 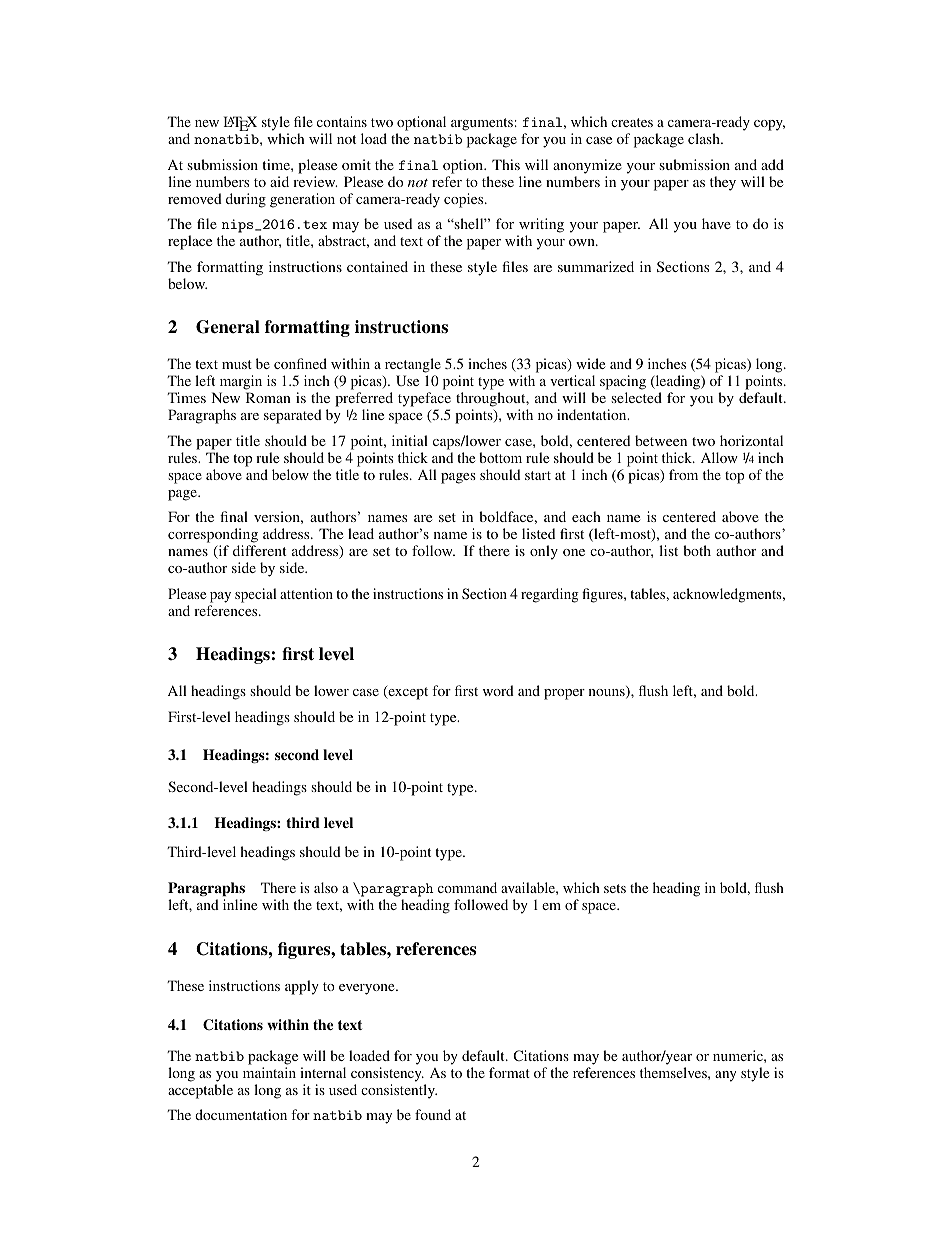 What do you see at coordinates (550, 595) in the screenshot?
I see `regarding` at bounding box center [550, 595].
